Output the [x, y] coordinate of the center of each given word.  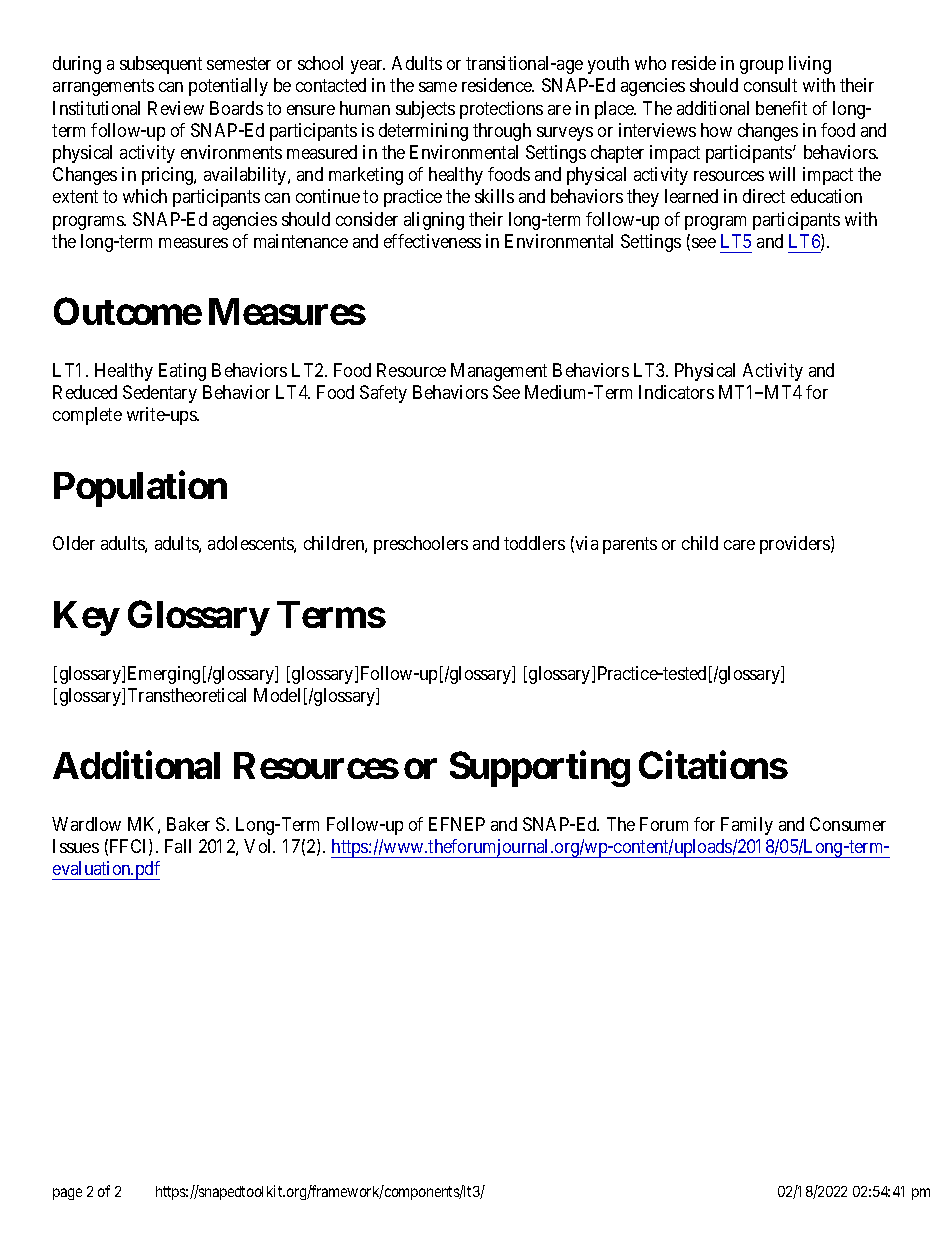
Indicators [676, 392]
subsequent [161, 65]
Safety [383, 394]
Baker [188, 824]
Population [140, 489]
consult [770, 85]
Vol [259, 846]
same [438, 87]
